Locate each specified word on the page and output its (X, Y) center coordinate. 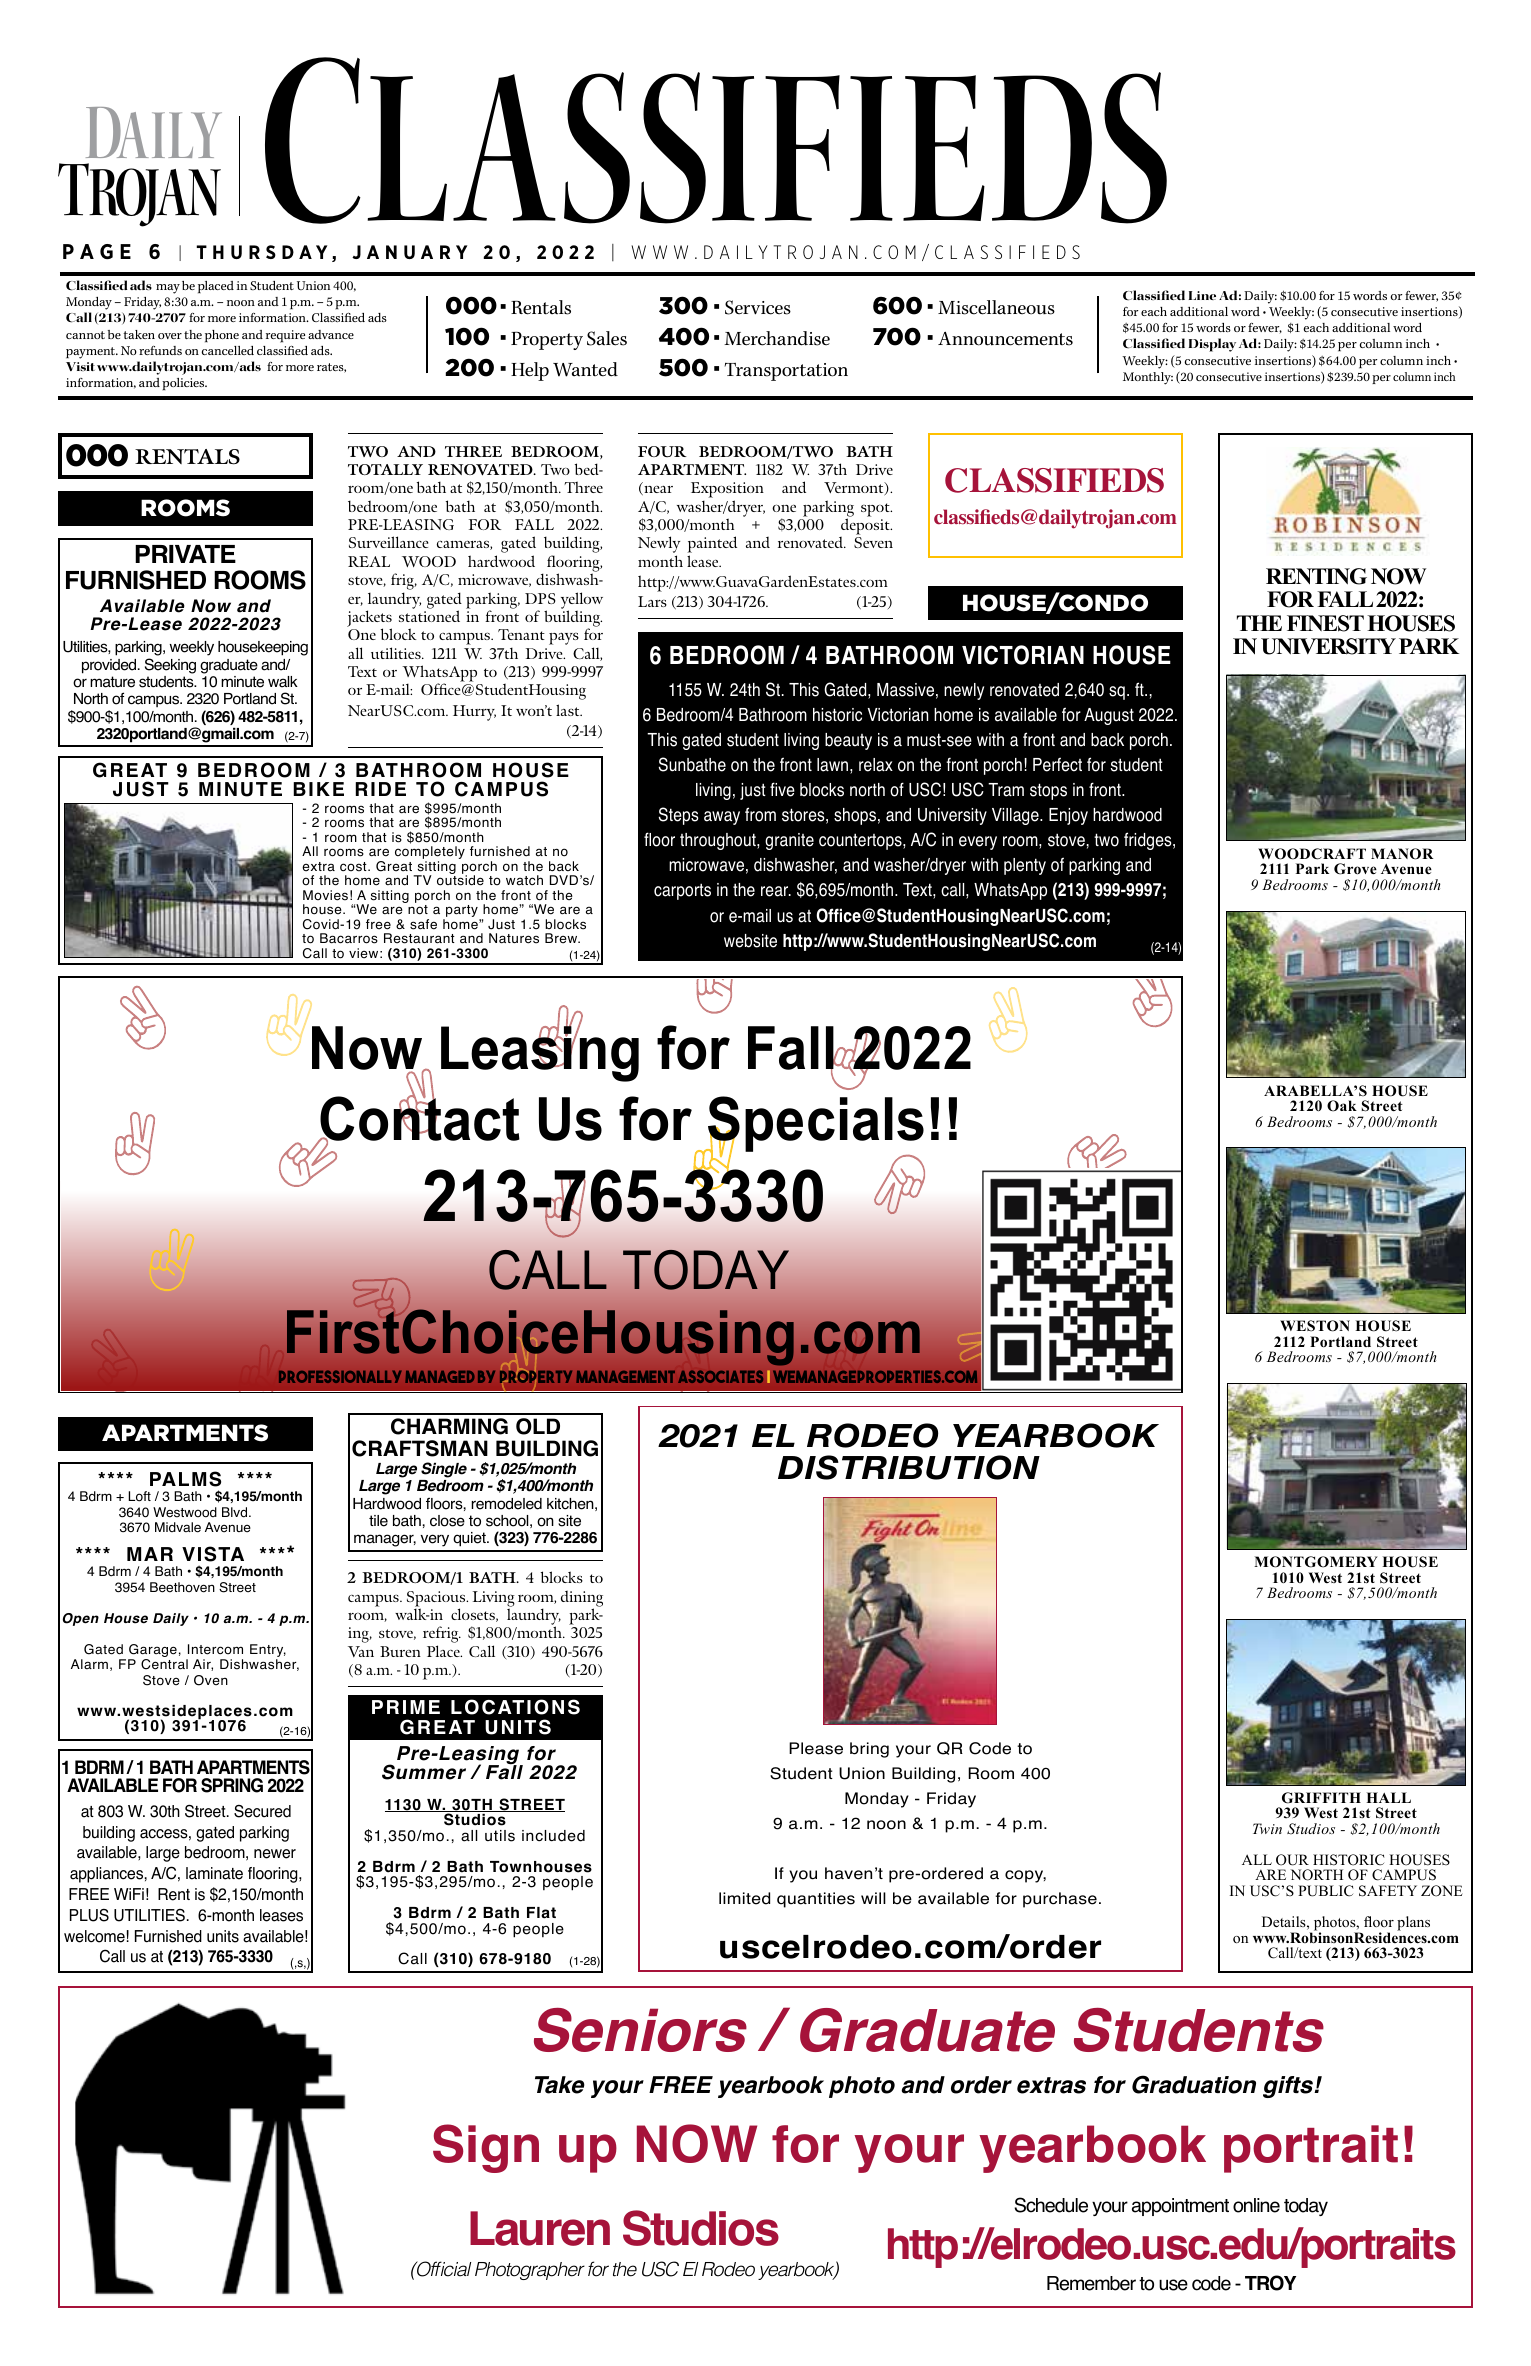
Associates (720, 1377)
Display (1212, 345)
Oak (1342, 1106)
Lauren (540, 2228)
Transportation (786, 372)
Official (443, 2269)
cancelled (228, 350)
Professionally (340, 1377)
